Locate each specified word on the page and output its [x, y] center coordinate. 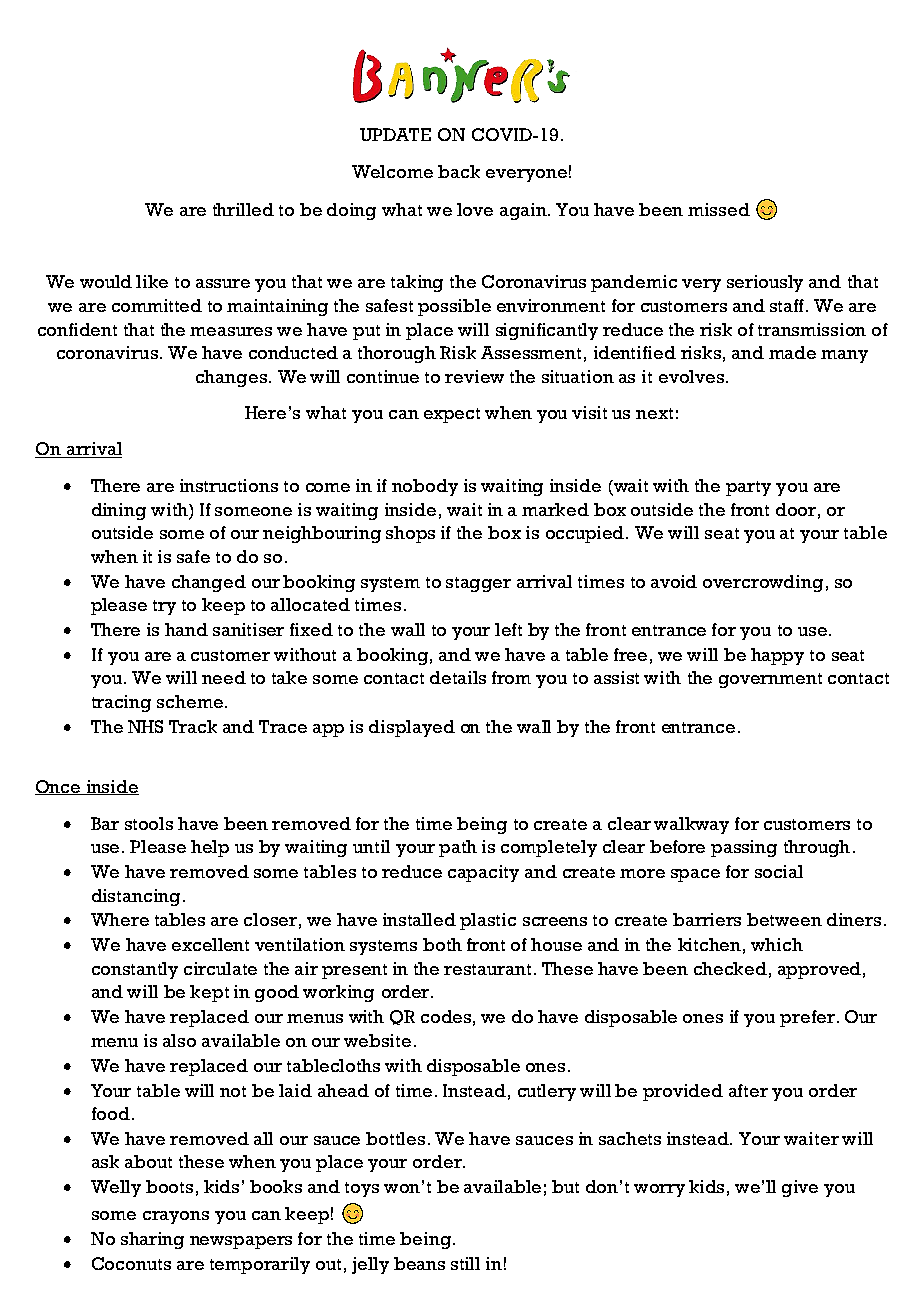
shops [410, 534]
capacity [483, 873]
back [459, 171]
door [796, 509]
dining [119, 511]
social [779, 871]
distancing [136, 897]
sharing [152, 1240]
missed [719, 209]
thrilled [243, 209]
